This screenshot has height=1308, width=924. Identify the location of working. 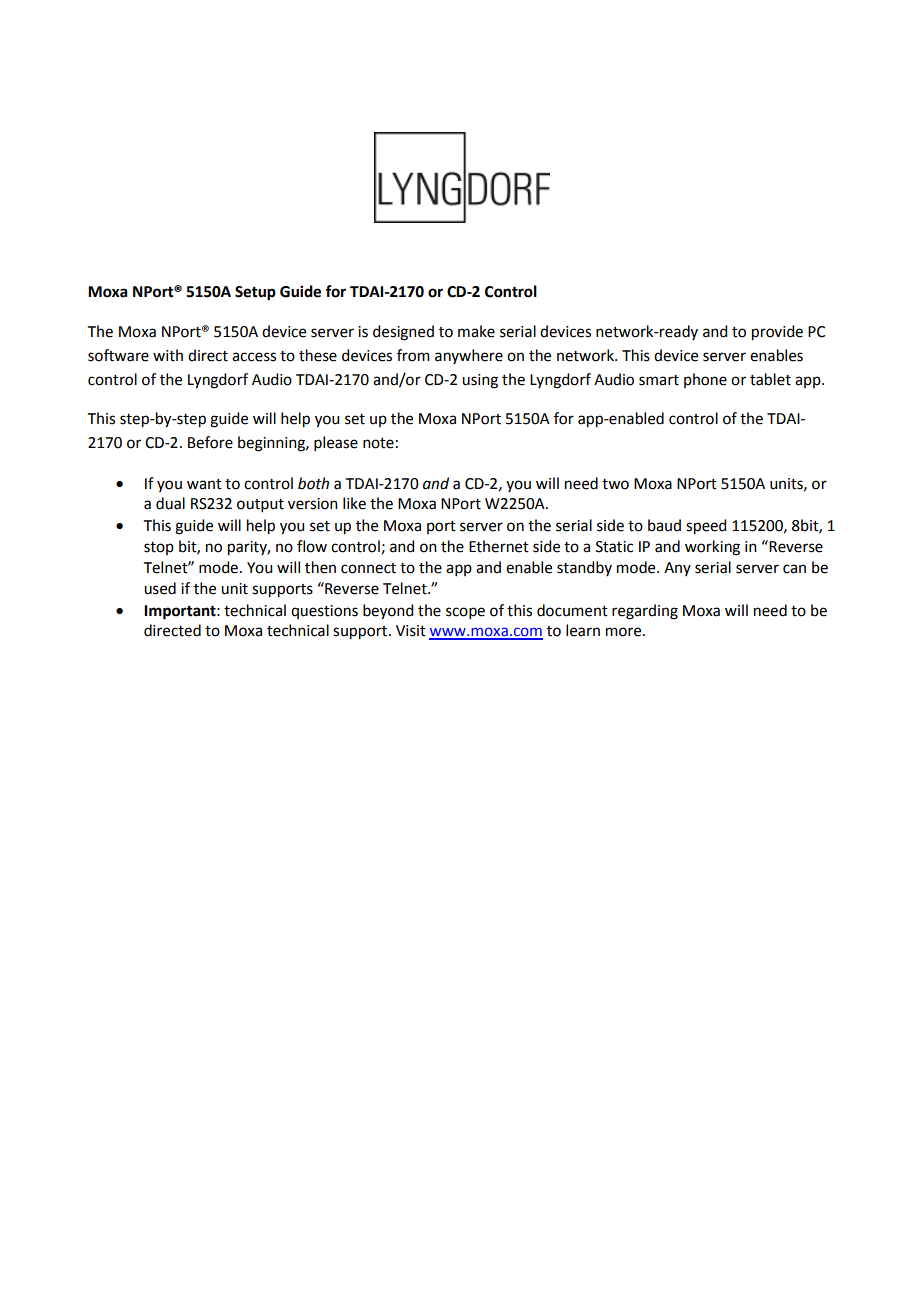
(712, 548).
